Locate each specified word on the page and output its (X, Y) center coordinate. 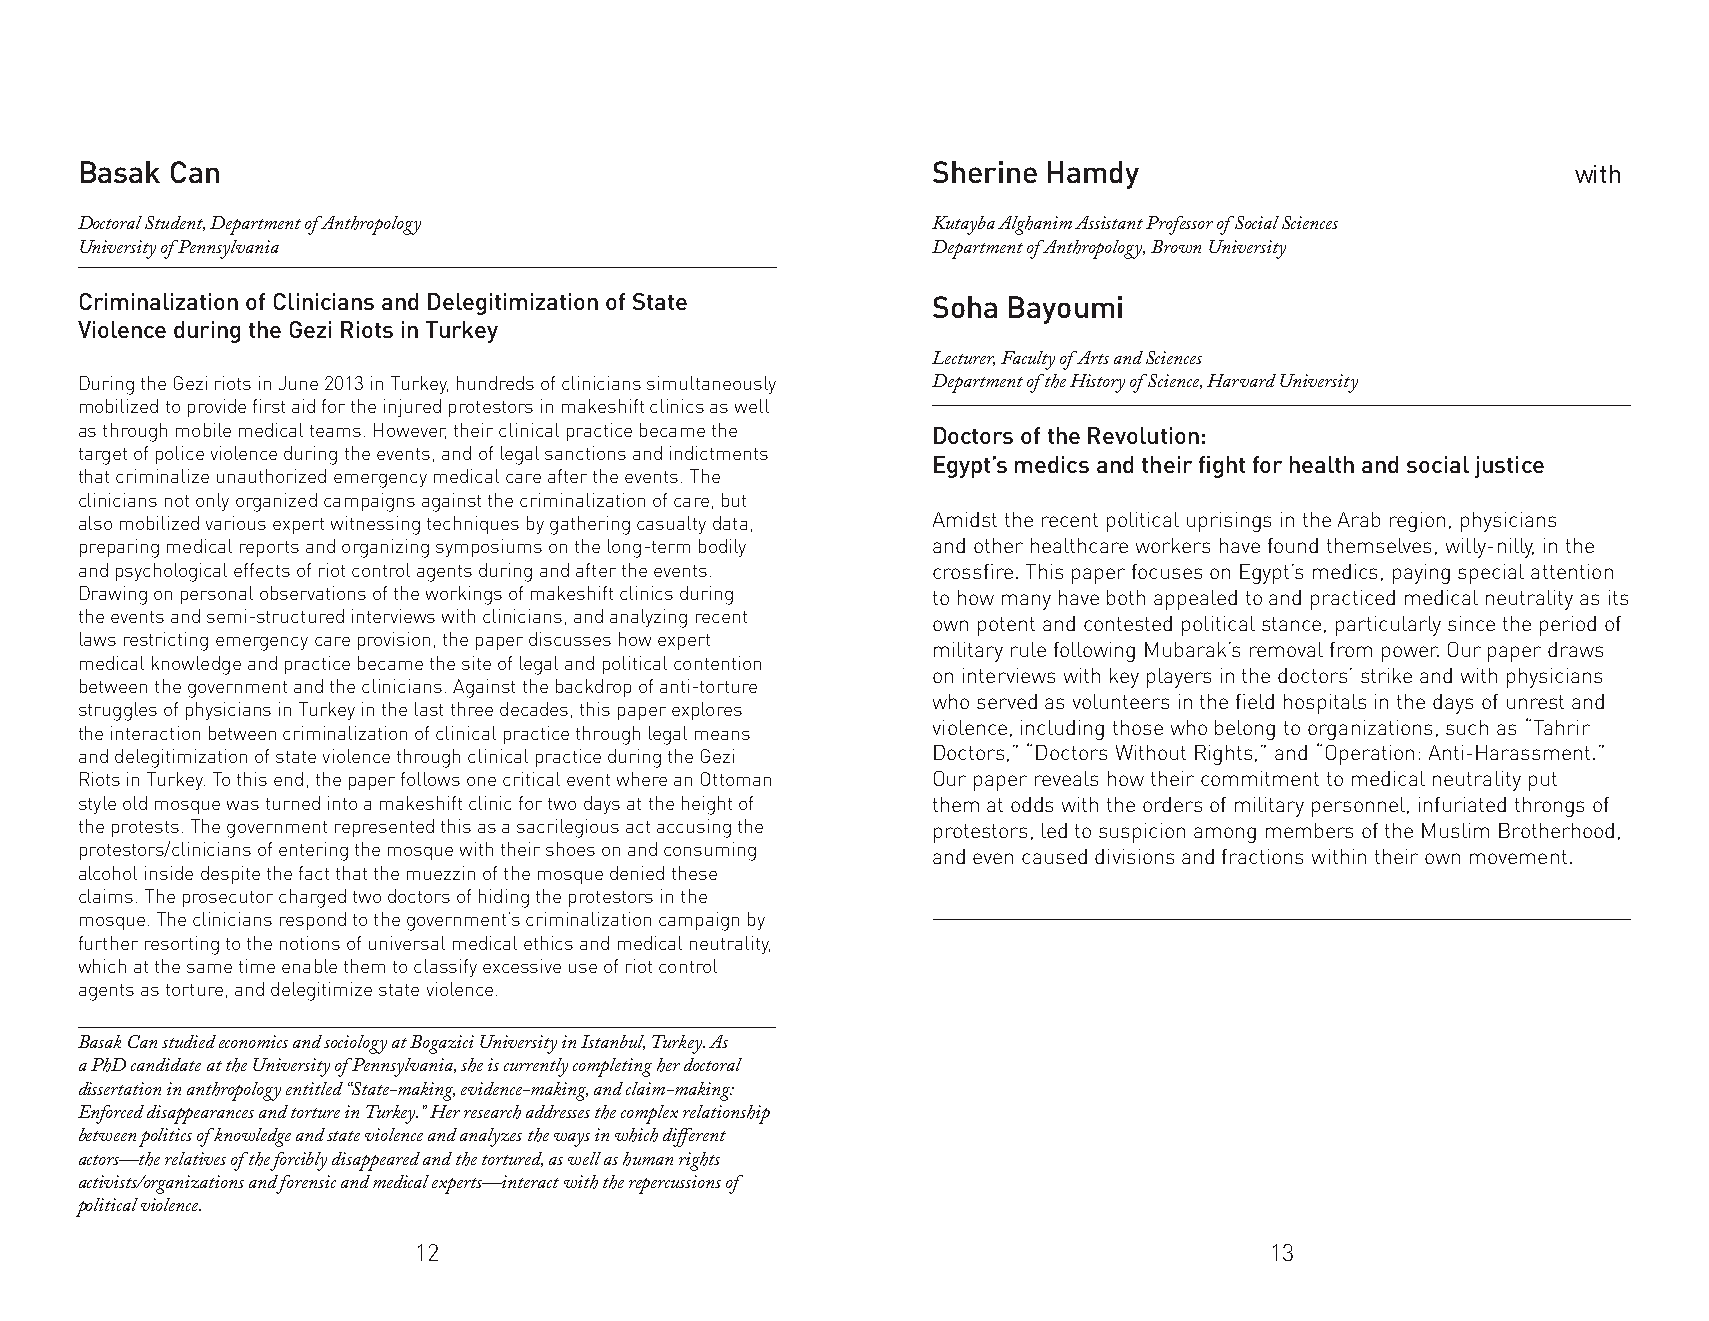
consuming (710, 851)
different (694, 1137)
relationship (726, 1114)
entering (313, 851)
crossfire (973, 571)
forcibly (298, 1161)
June (298, 383)
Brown (1176, 246)
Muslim (1455, 830)
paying (1421, 574)
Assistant (1109, 222)
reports (269, 549)
